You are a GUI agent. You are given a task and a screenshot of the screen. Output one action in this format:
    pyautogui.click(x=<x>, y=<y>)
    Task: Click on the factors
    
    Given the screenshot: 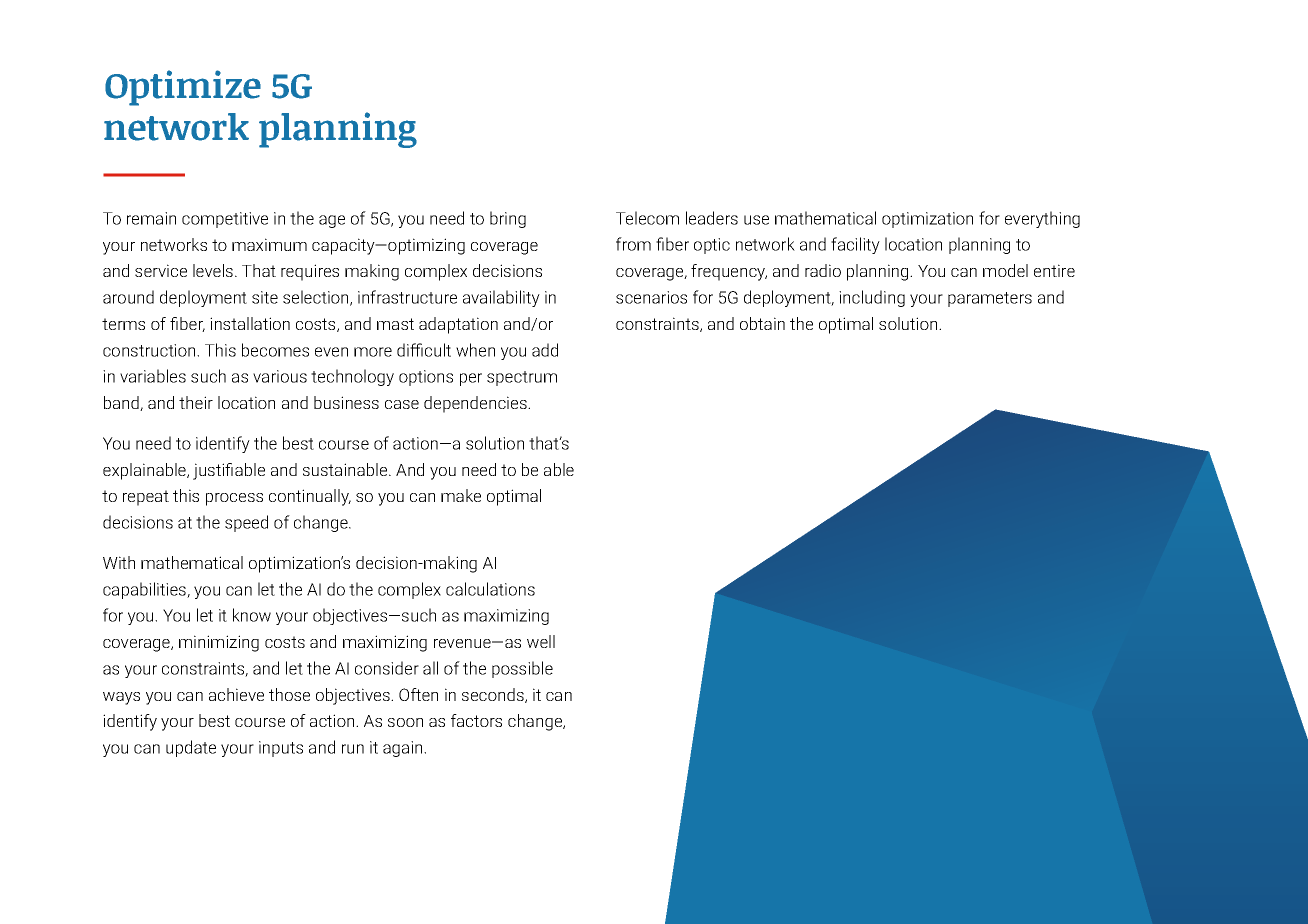 What is the action you would take?
    pyautogui.click(x=476, y=720)
